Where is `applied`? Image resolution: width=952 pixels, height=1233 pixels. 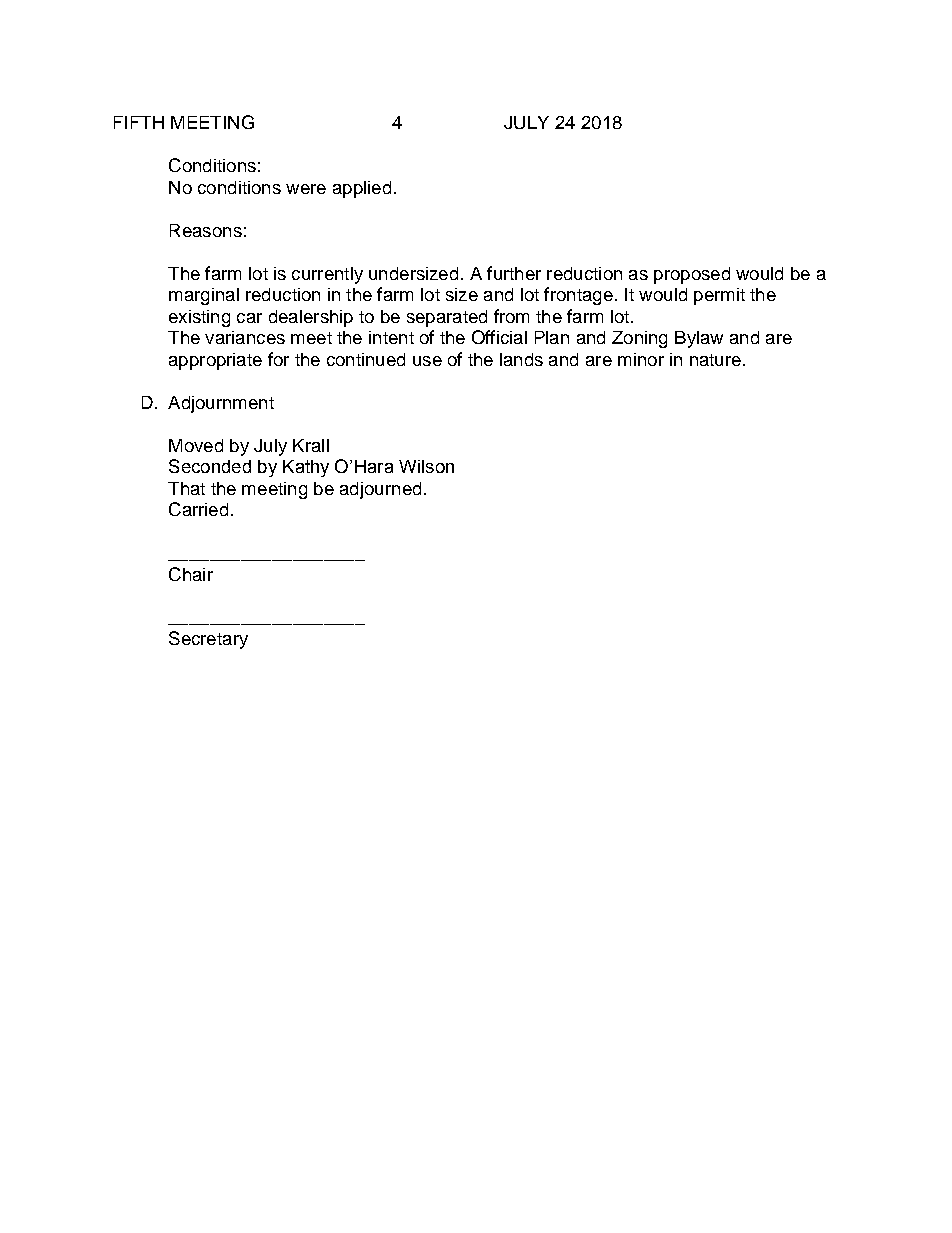 applied is located at coordinates (362, 189).
